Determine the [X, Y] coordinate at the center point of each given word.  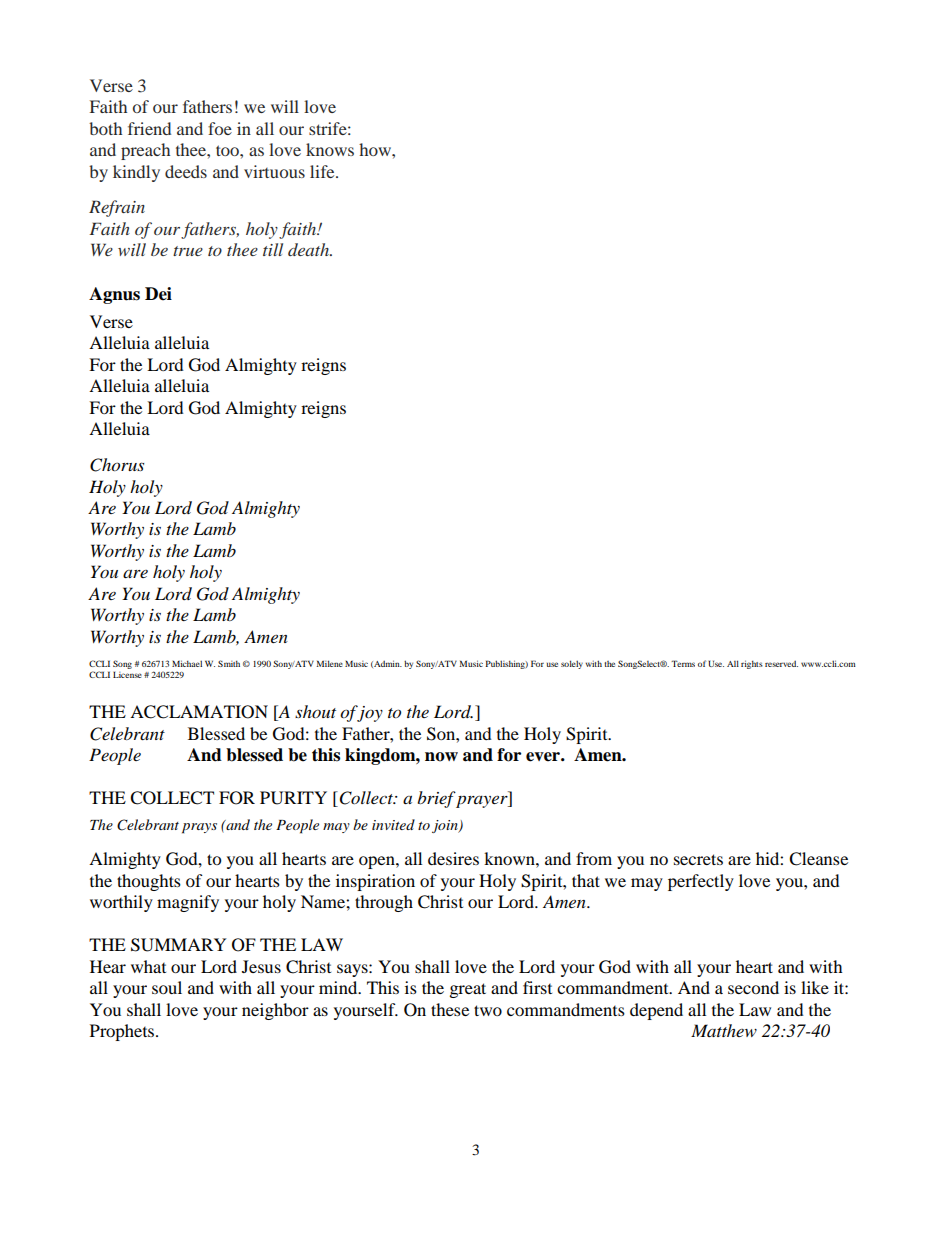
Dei [158, 294]
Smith [229, 663]
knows [330, 149]
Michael [187, 663]
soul [167, 987]
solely [572, 664]
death [310, 249]
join [446, 826]
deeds [186, 171]
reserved [781, 663]
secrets [698, 859]
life [323, 171]
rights [752, 664]
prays [199, 828]
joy [369, 713]
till [273, 249]
